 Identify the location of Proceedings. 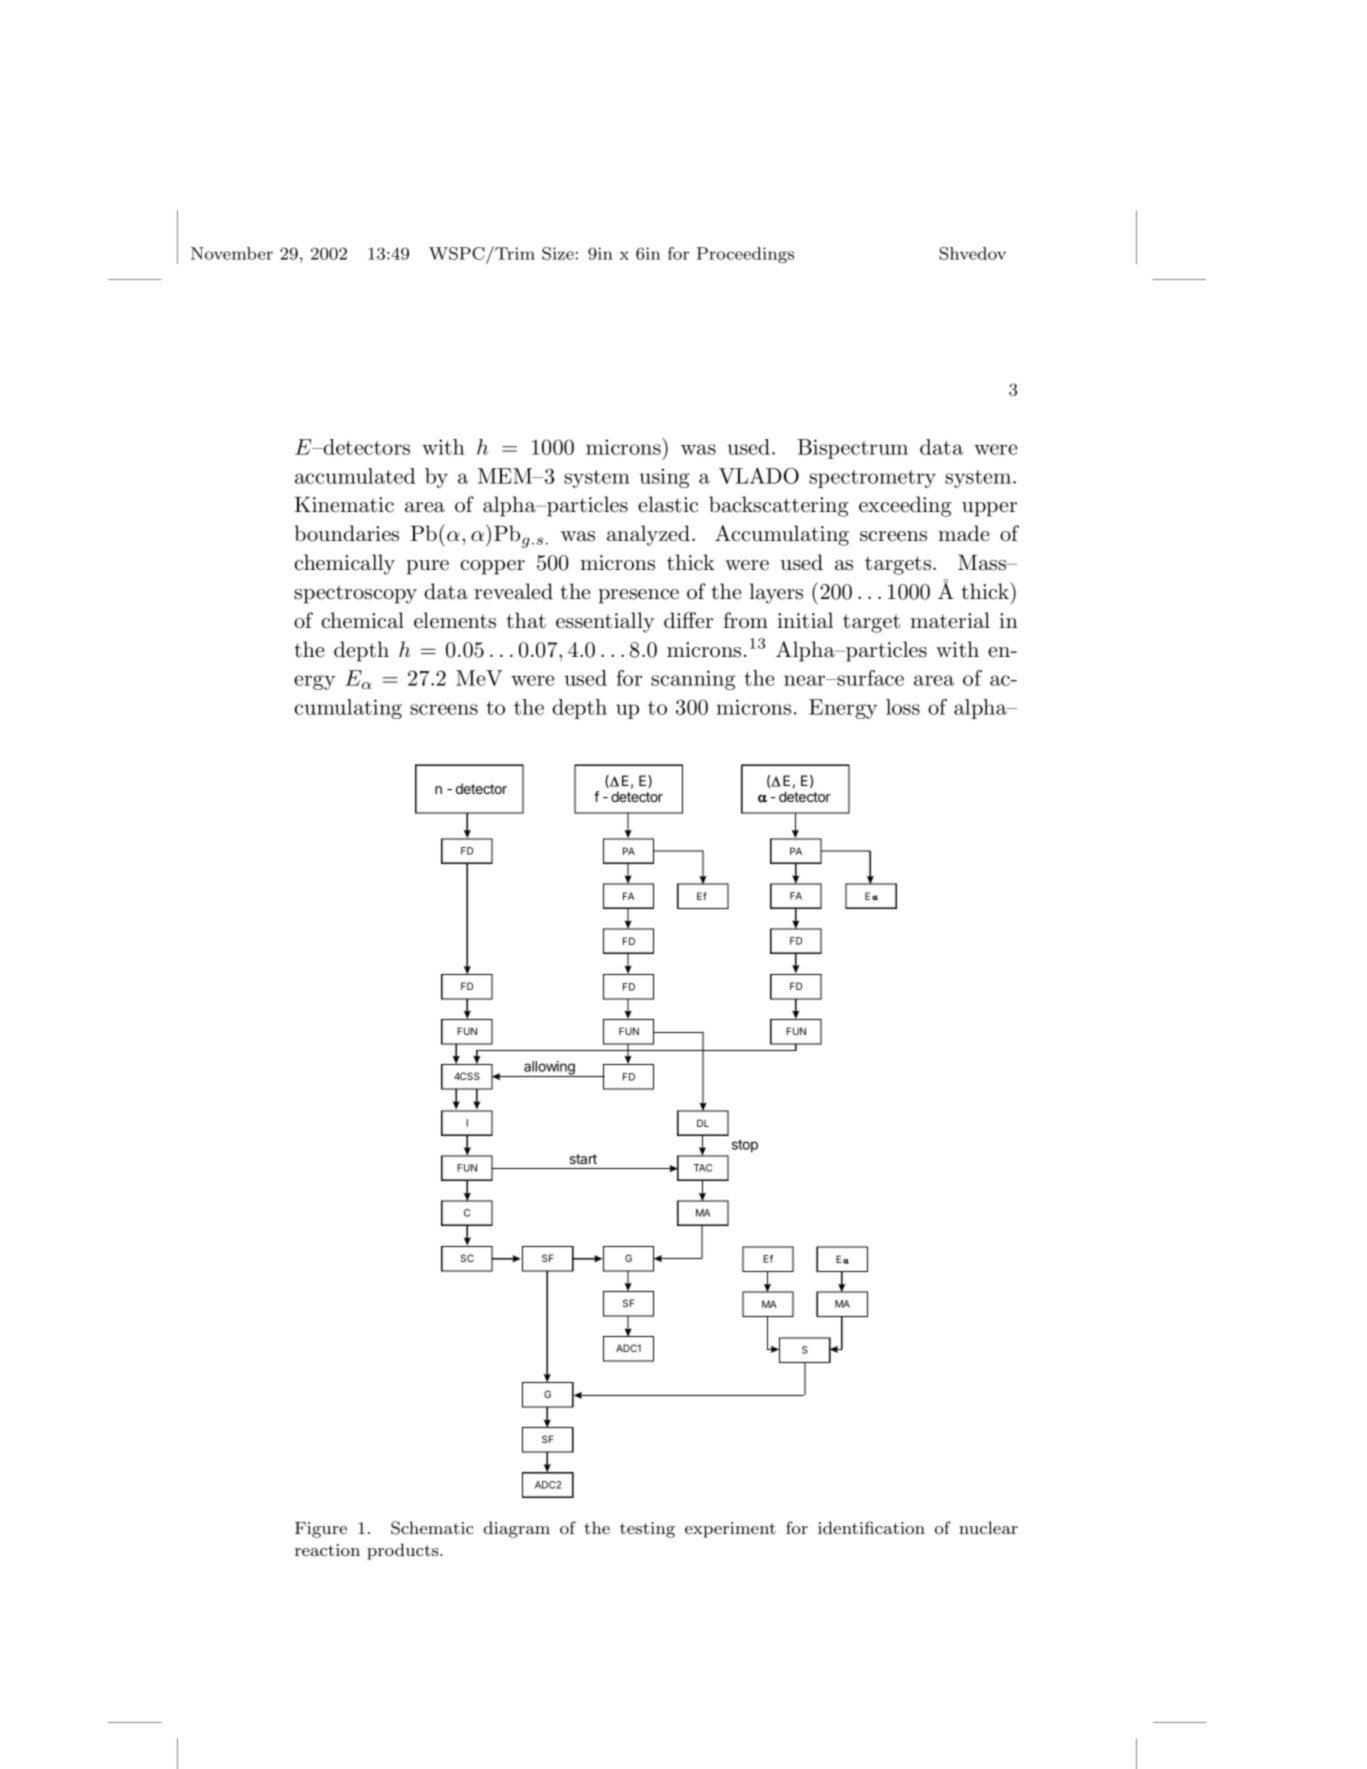
(745, 255).
